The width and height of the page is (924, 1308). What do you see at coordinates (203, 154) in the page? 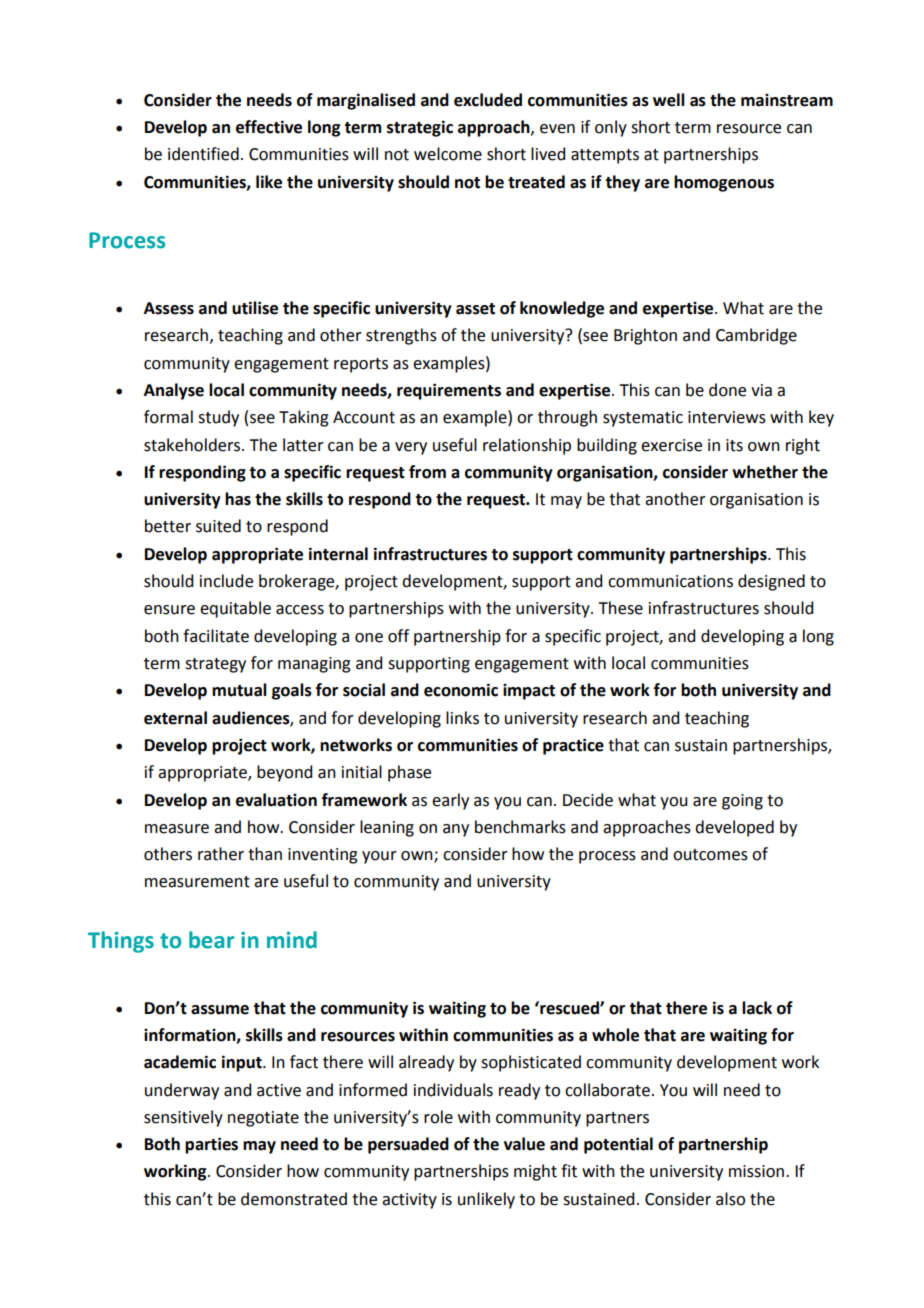
I see `identified` at bounding box center [203, 154].
